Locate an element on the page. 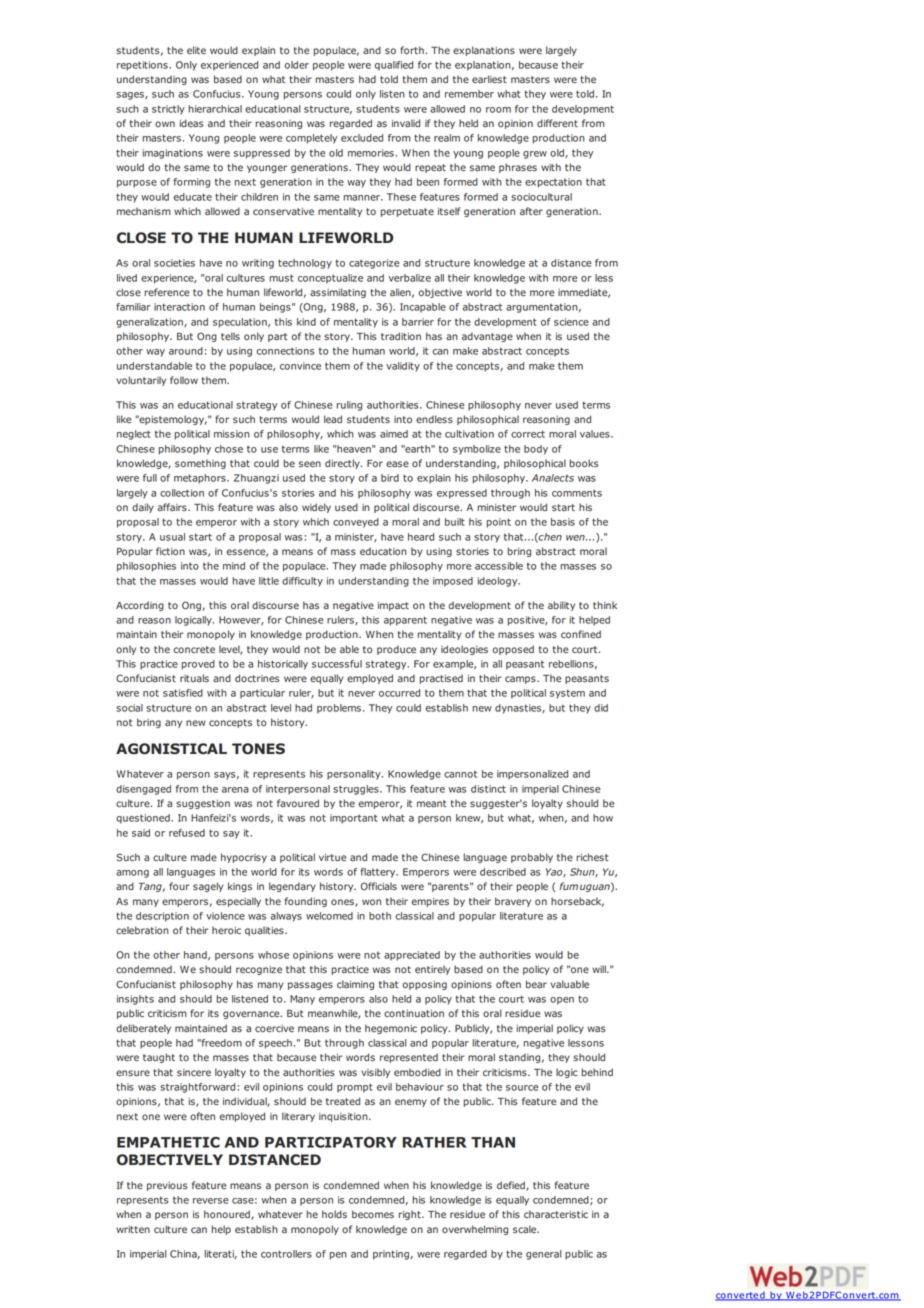  camps is located at coordinates (521, 680).
